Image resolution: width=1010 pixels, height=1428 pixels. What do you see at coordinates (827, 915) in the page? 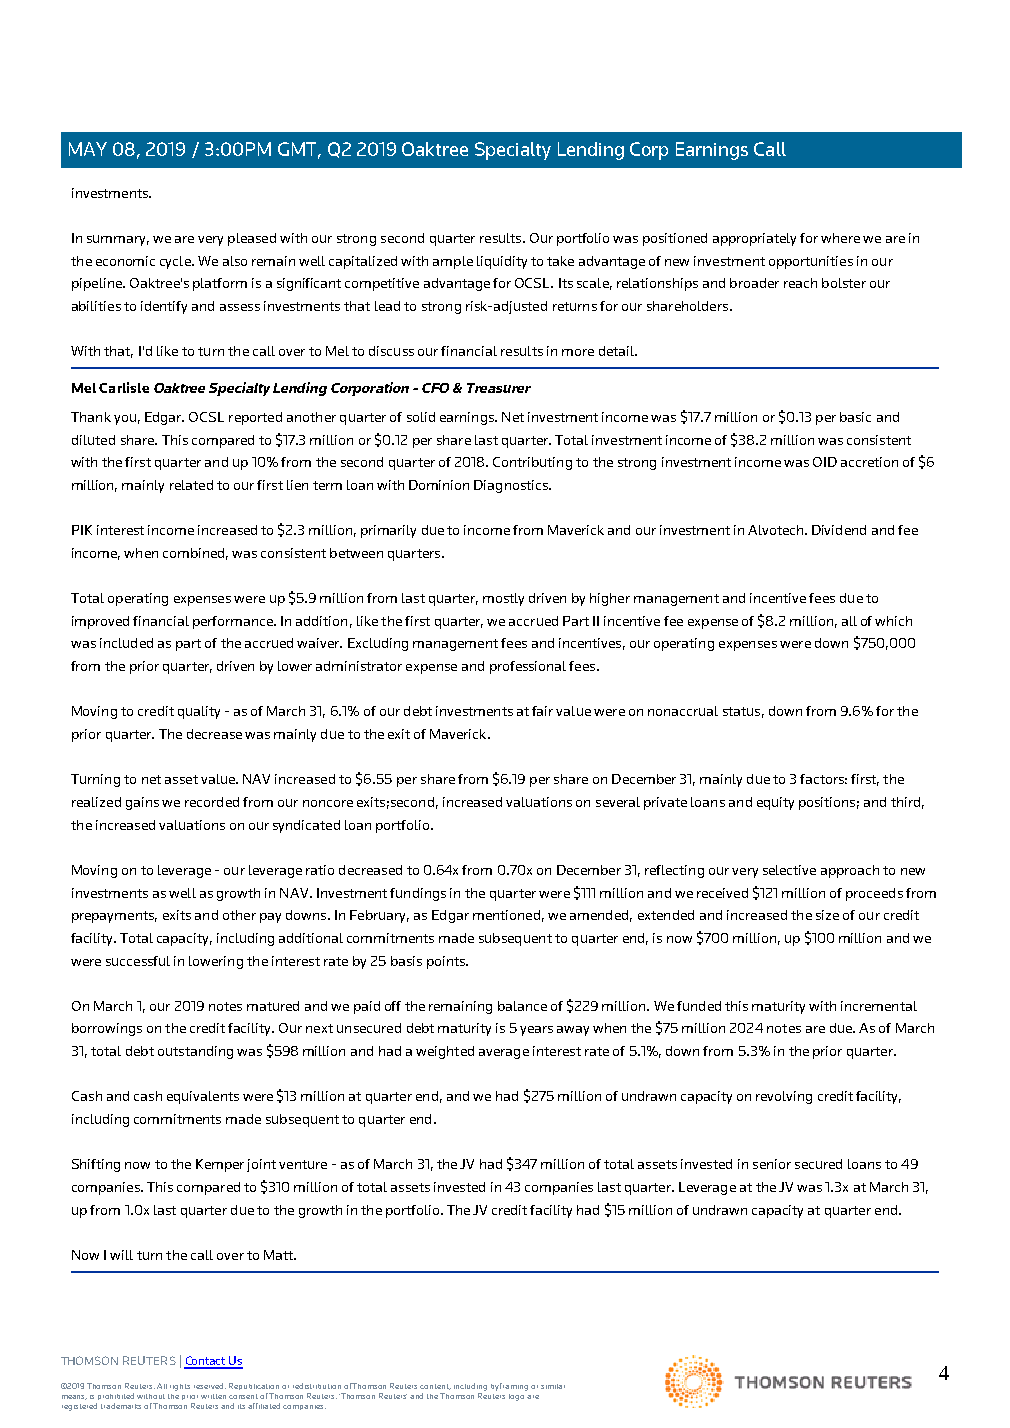
I see `size` at bounding box center [827, 915].
